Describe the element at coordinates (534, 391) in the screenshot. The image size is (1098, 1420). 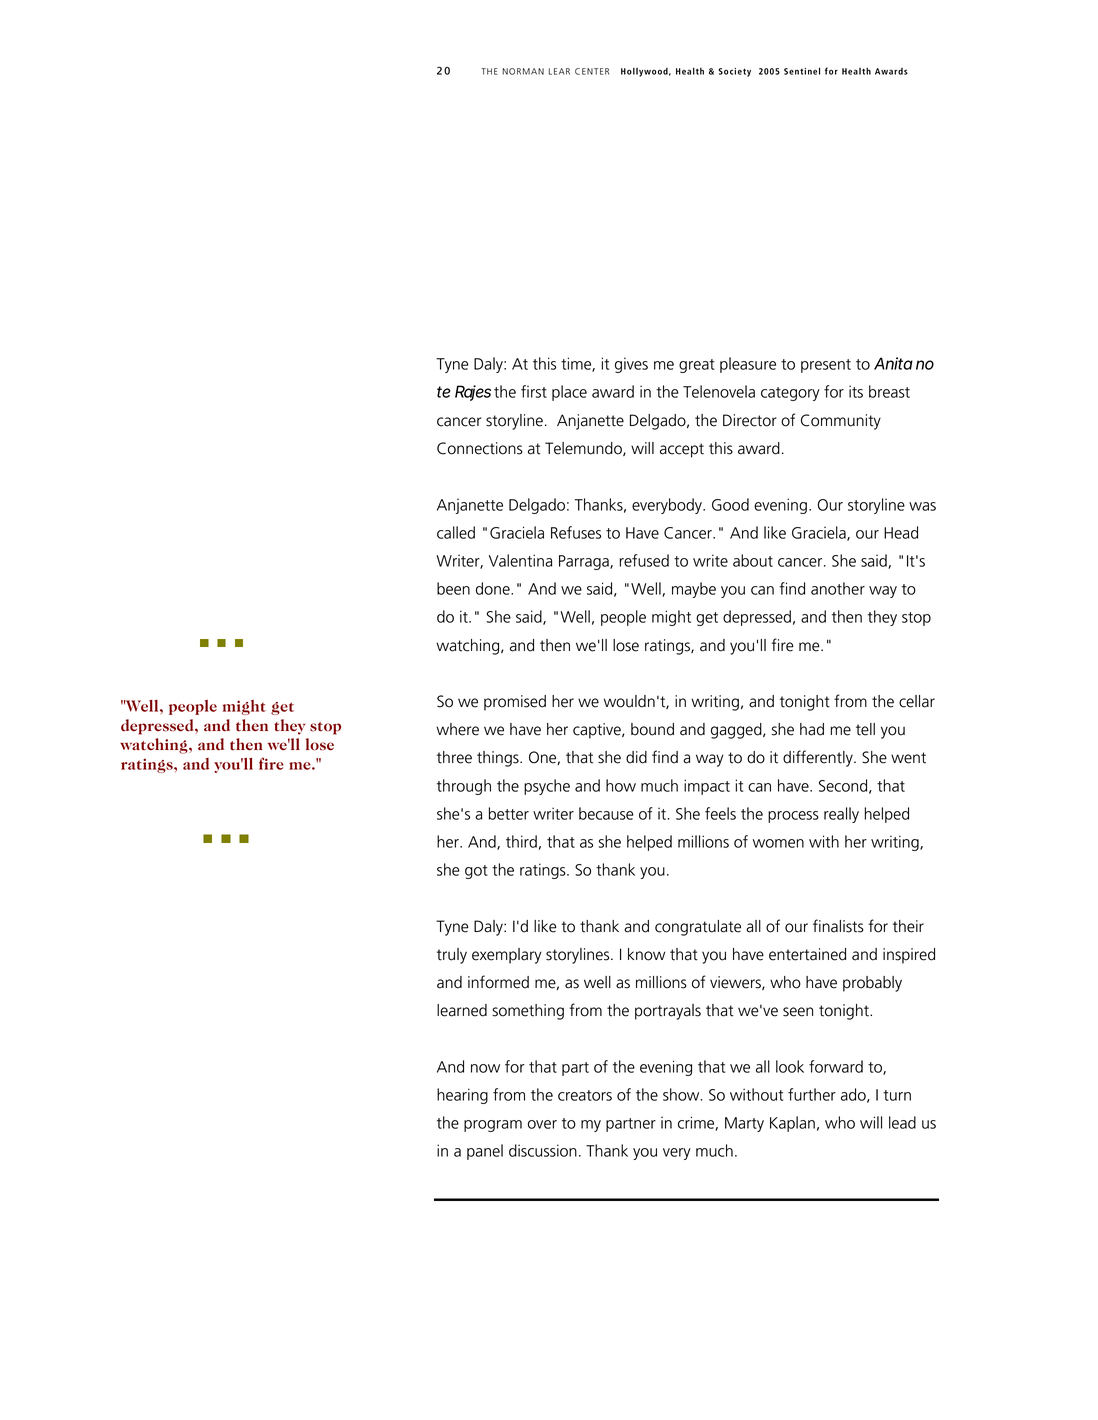
I see `first` at that location.
